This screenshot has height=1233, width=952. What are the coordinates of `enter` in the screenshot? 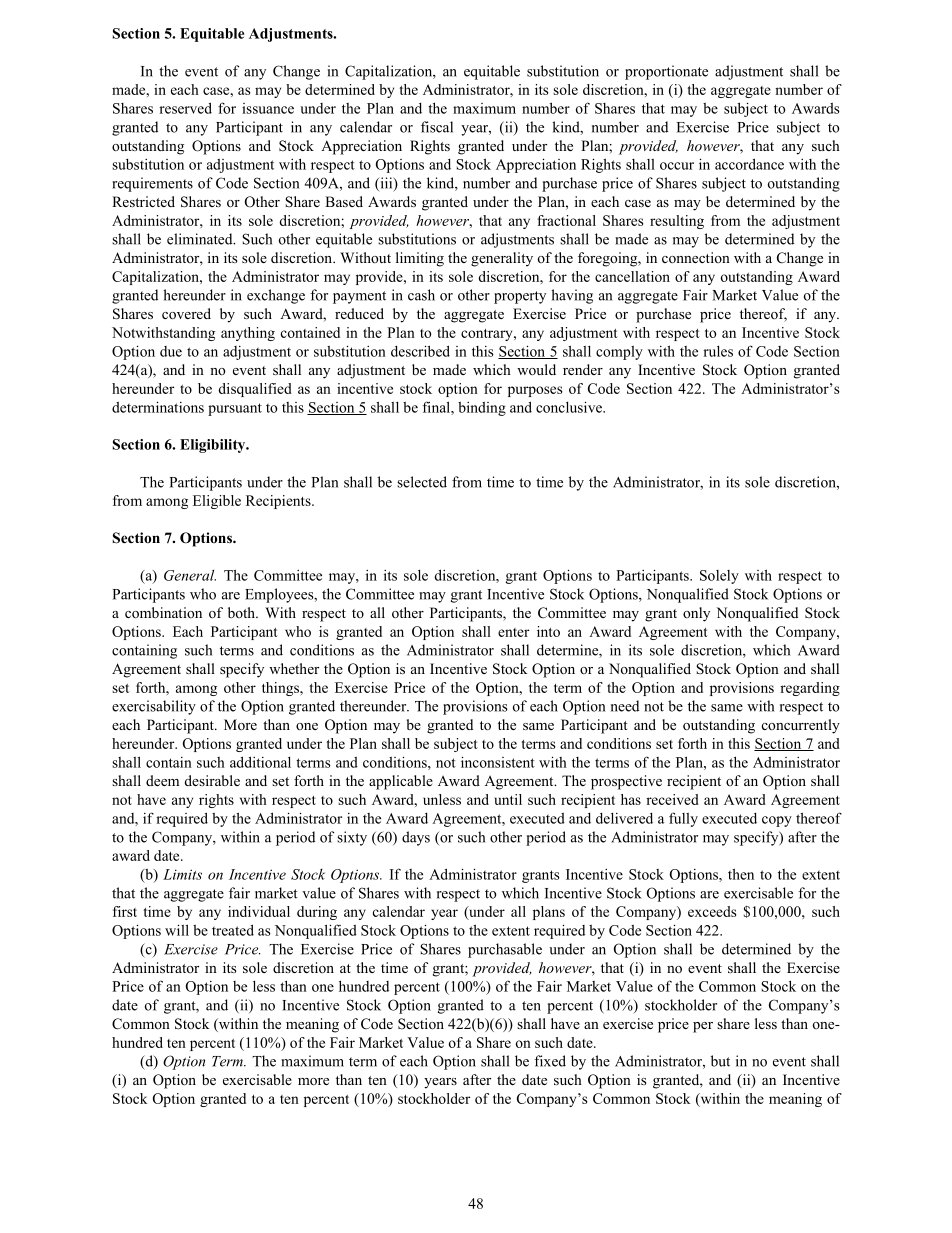 It's located at (513, 632).
